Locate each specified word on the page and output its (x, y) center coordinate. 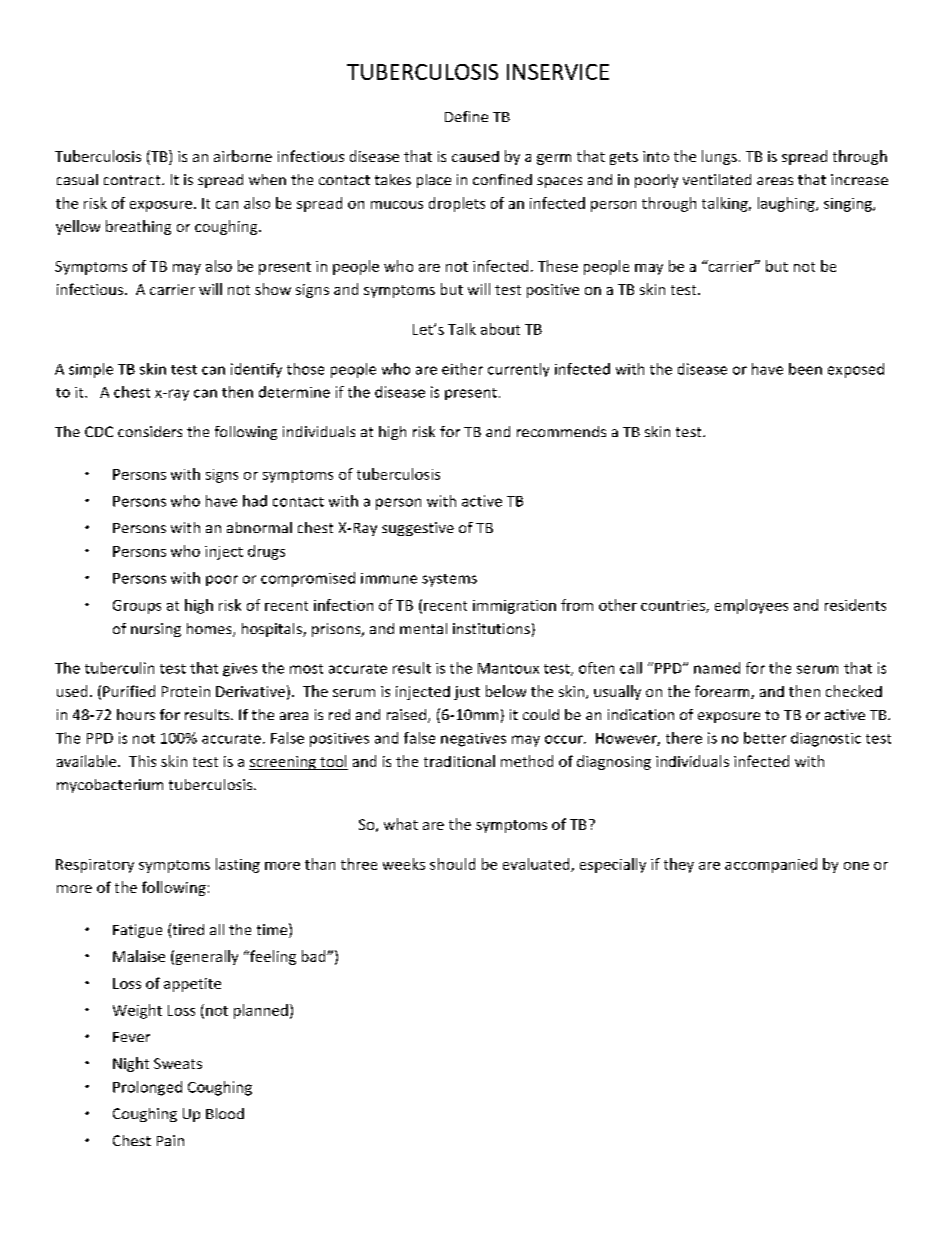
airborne (243, 156)
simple (91, 370)
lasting (238, 865)
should (452, 864)
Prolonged (147, 1088)
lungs (719, 157)
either (462, 369)
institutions (491, 628)
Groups (137, 607)
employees (751, 606)
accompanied (771, 865)
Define (466, 116)
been (805, 369)
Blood (225, 1113)
